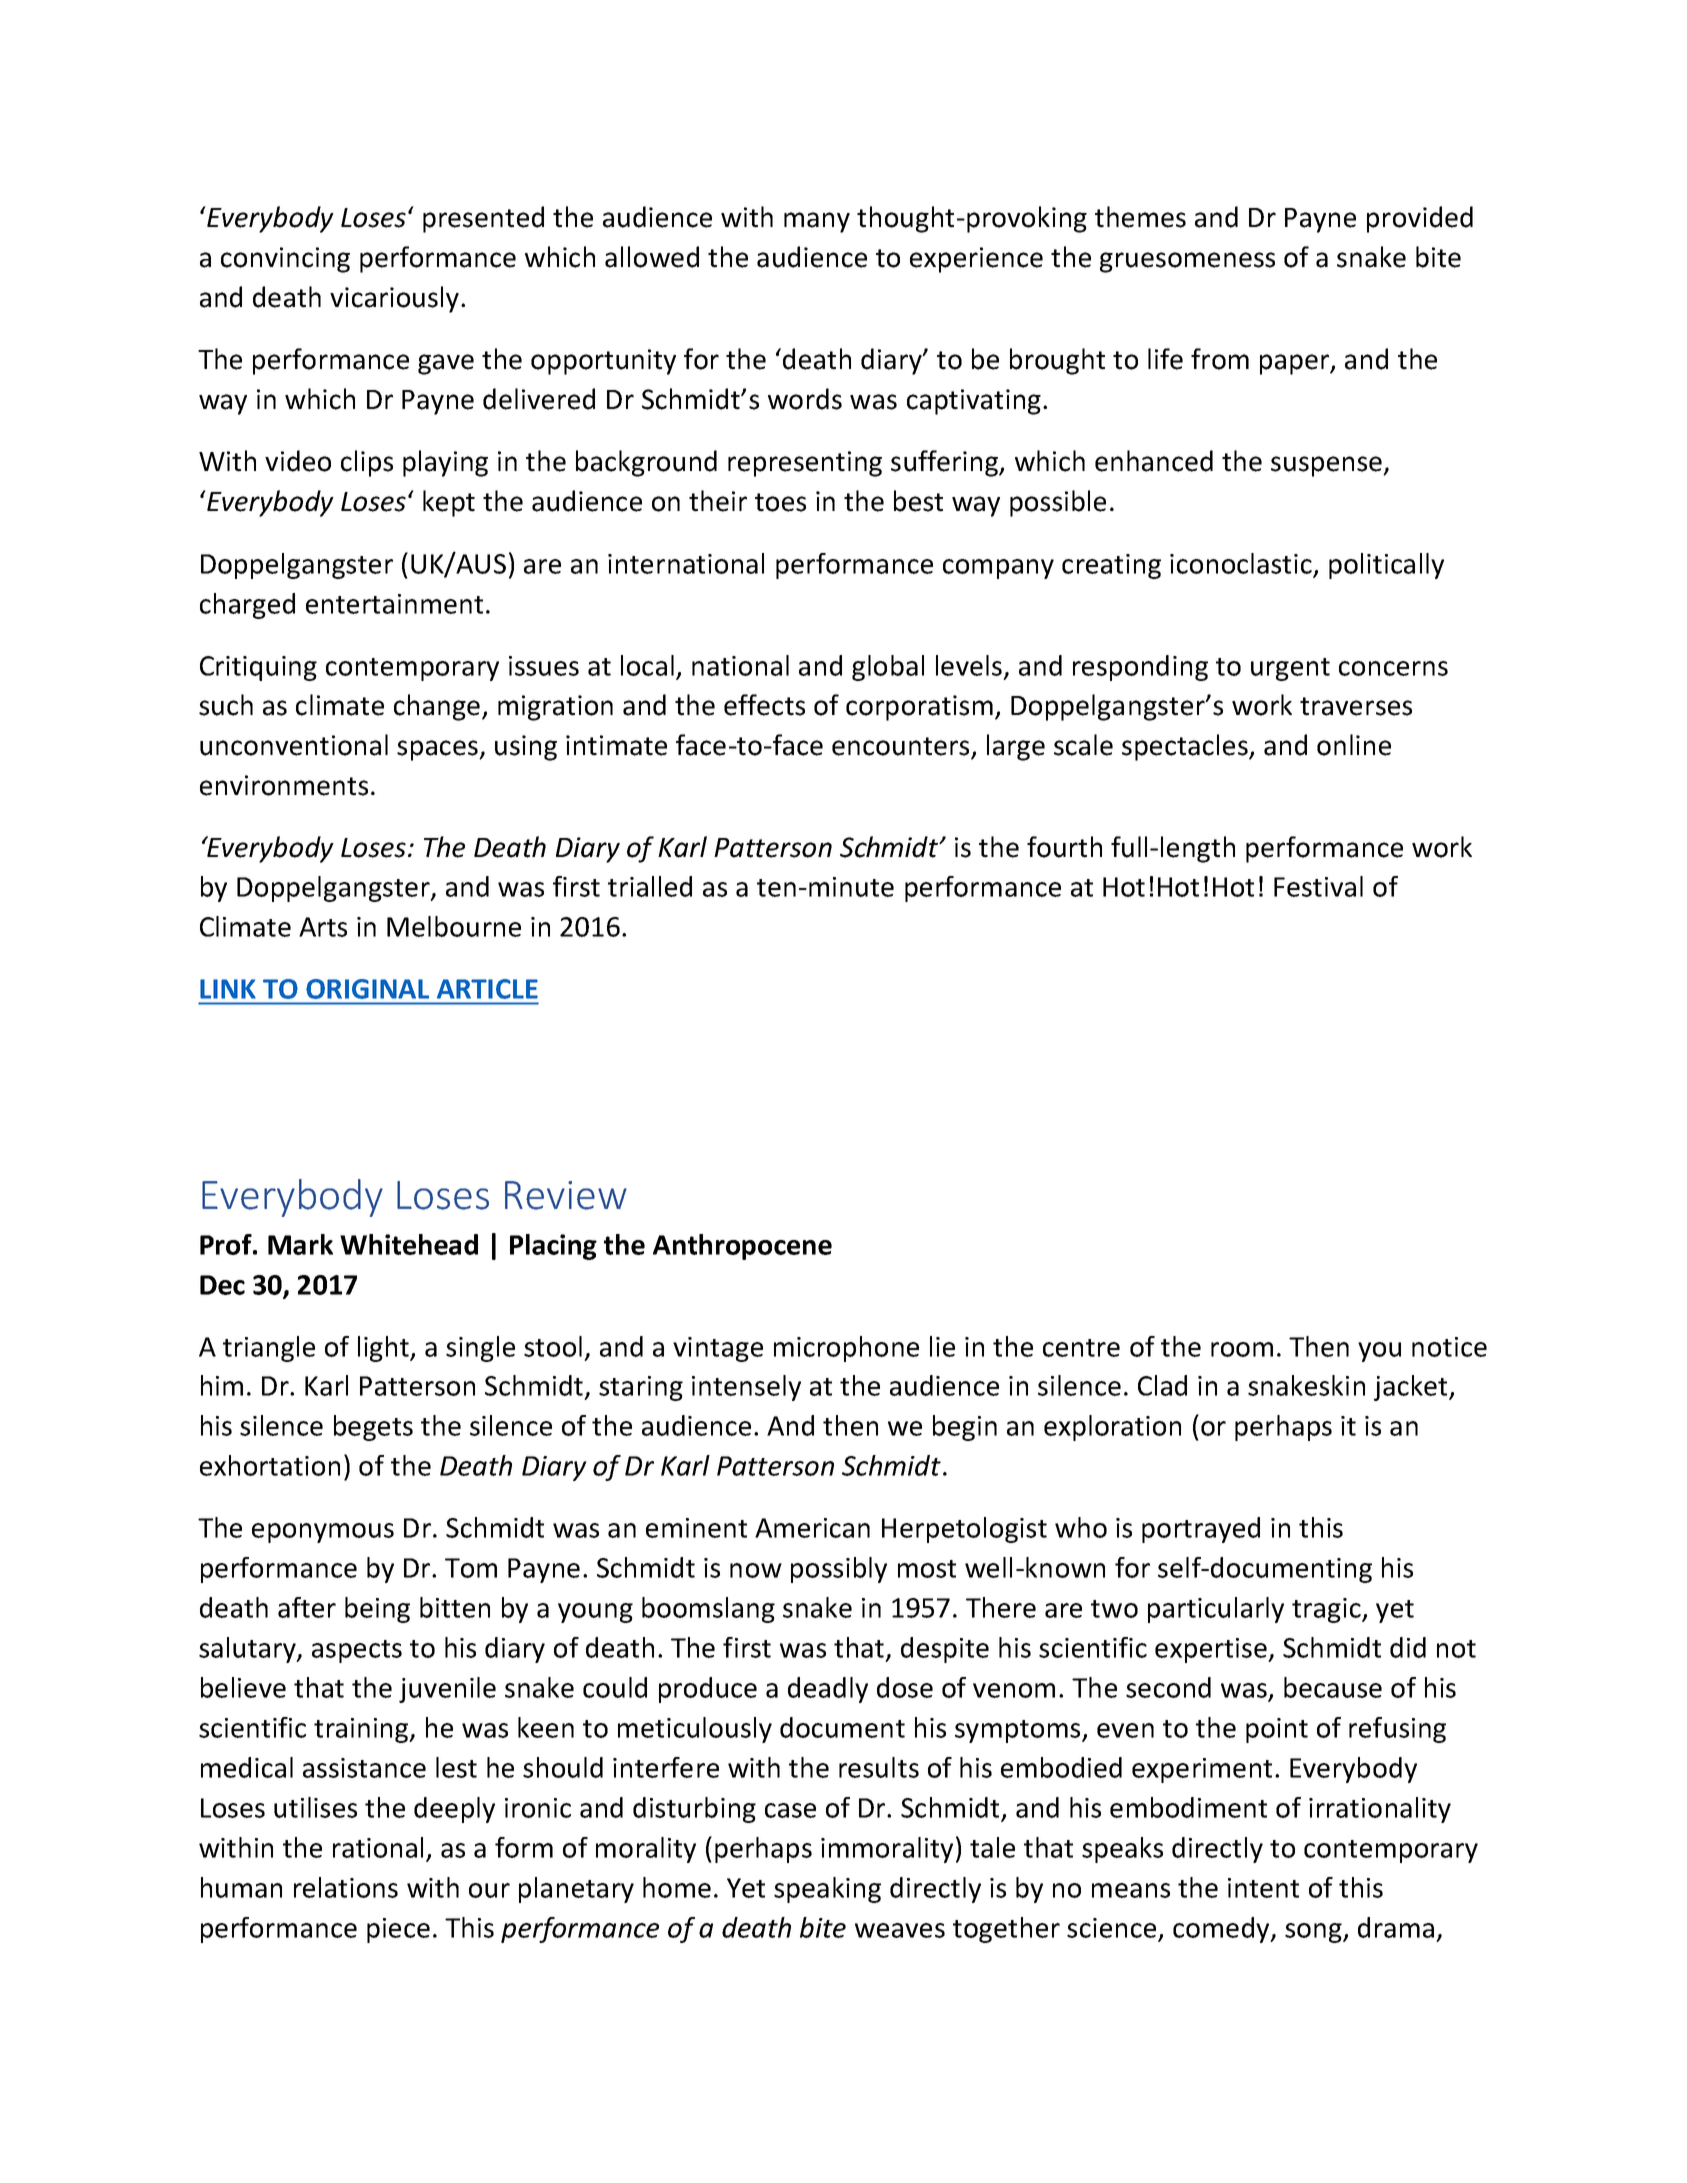  Describe the element at coordinates (827, 1890) in the page. I see `speaking` at that location.
